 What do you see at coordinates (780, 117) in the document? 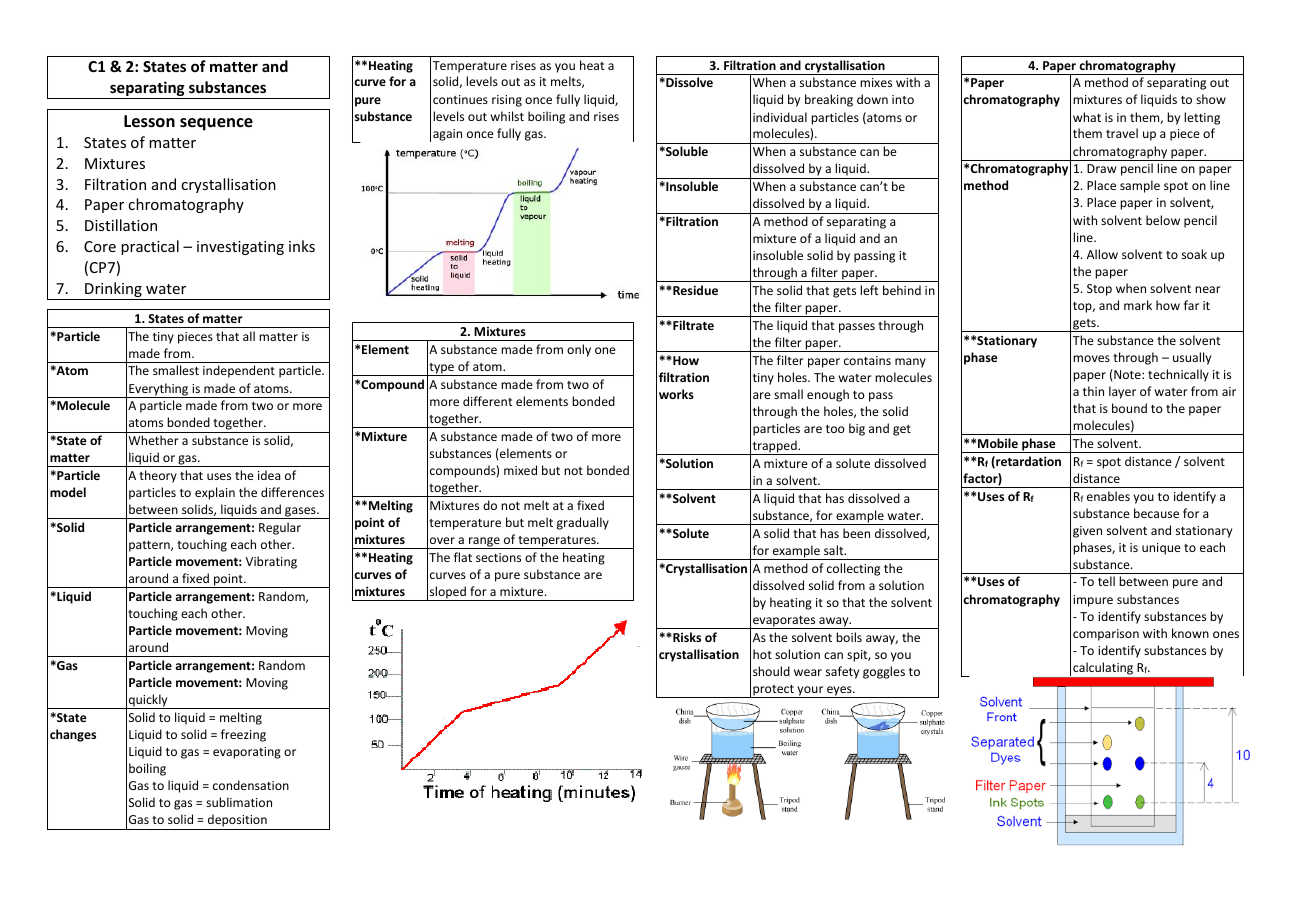
I see `individual` at bounding box center [780, 117].
